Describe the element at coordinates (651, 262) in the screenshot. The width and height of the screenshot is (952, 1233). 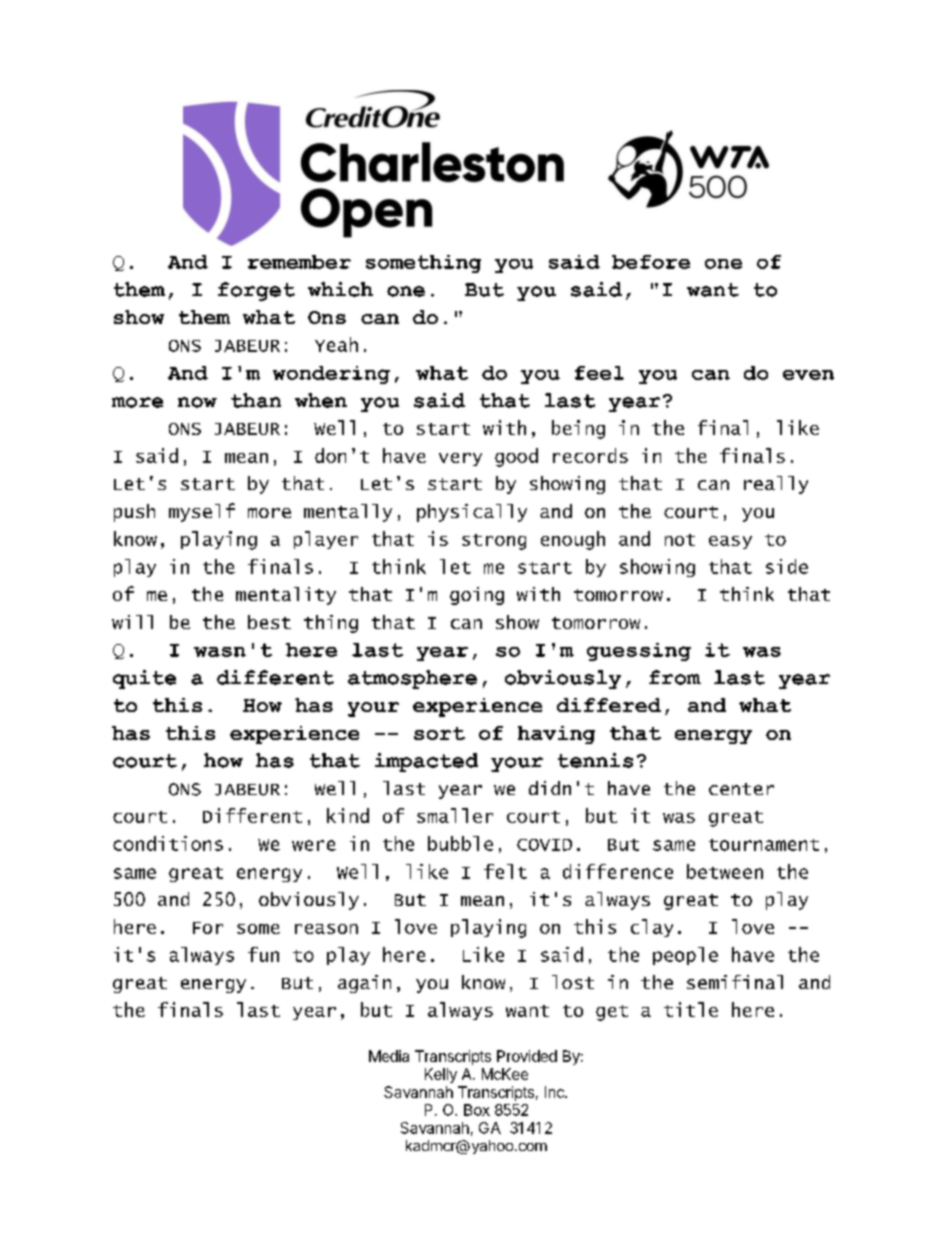
I see `before` at that location.
